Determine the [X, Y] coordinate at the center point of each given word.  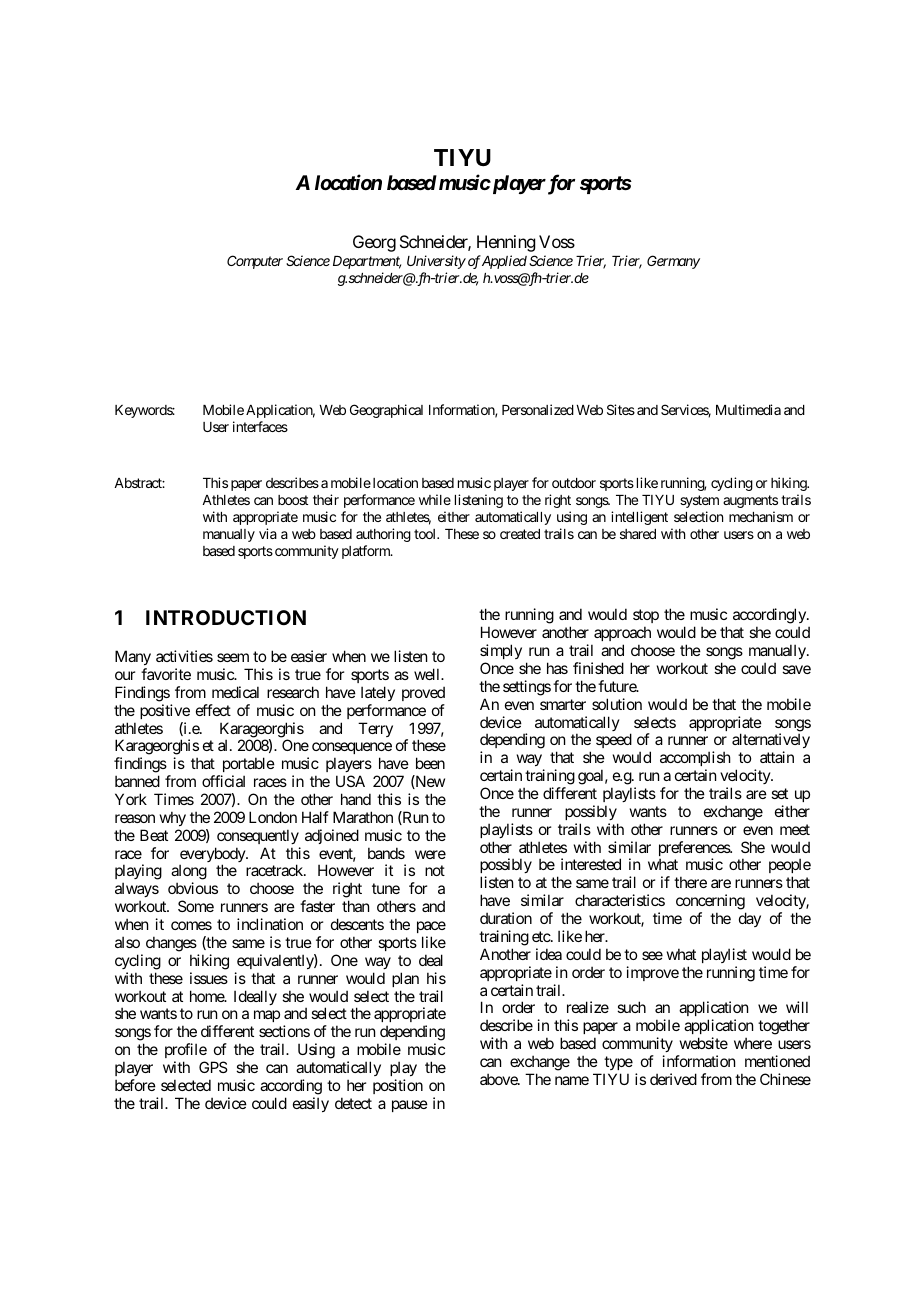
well [428, 674]
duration [506, 918]
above [499, 1079]
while [435, 499]
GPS [213, 1067]
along [189, 873]
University [436, 262]
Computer [255, 262]
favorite [166, 674]
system [699, 501]
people [790, 867]
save [796, 669]
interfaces [260, 426]
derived [673, 1079]
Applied [503, 262]
